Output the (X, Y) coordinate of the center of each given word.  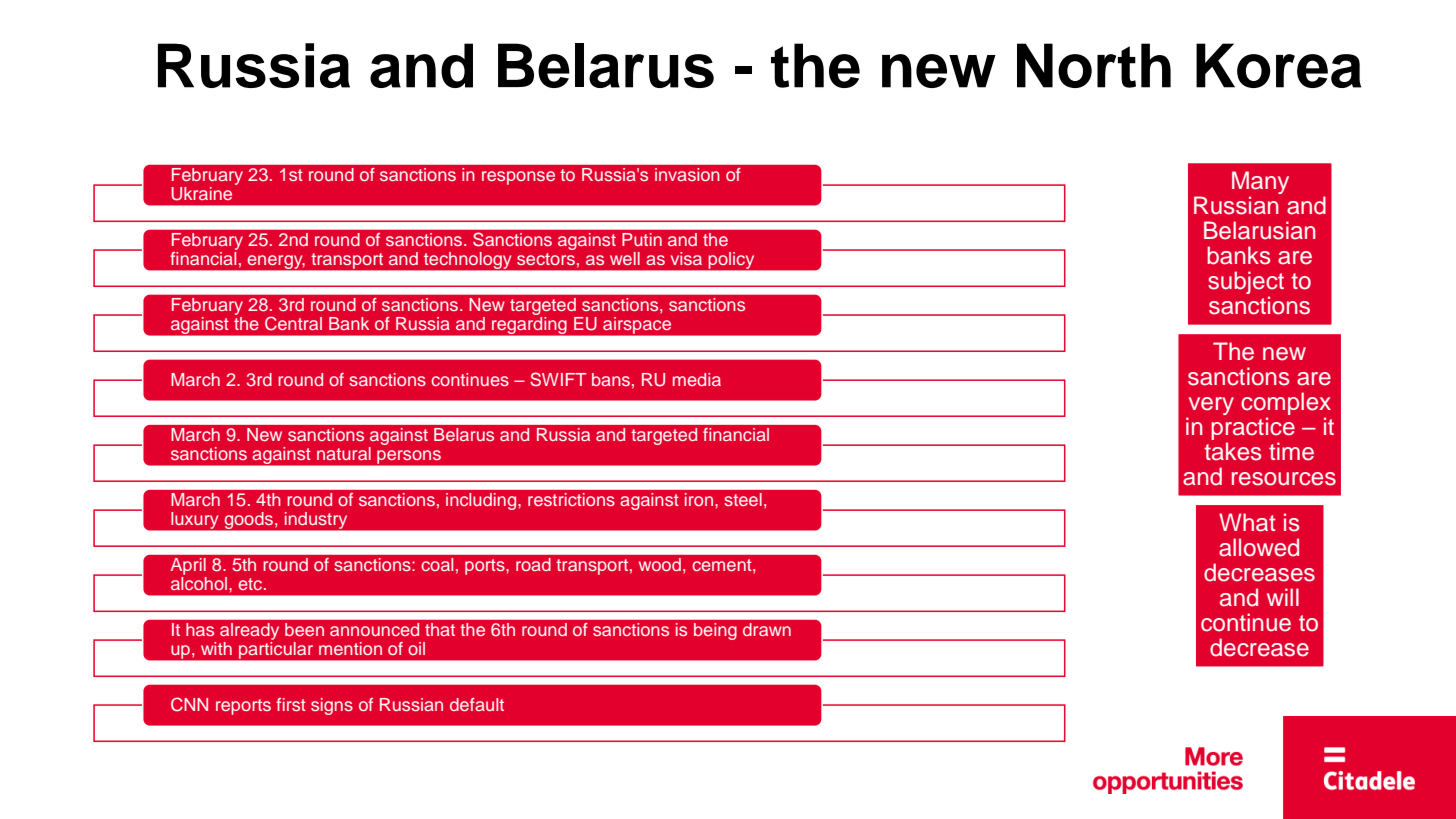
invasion (687, 174)
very (1211, 406)
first (291, 704)
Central (293, 323)
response (518, 178)
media (697, 379)
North (1094, 65)
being (715, 631)
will (1283, 597)
